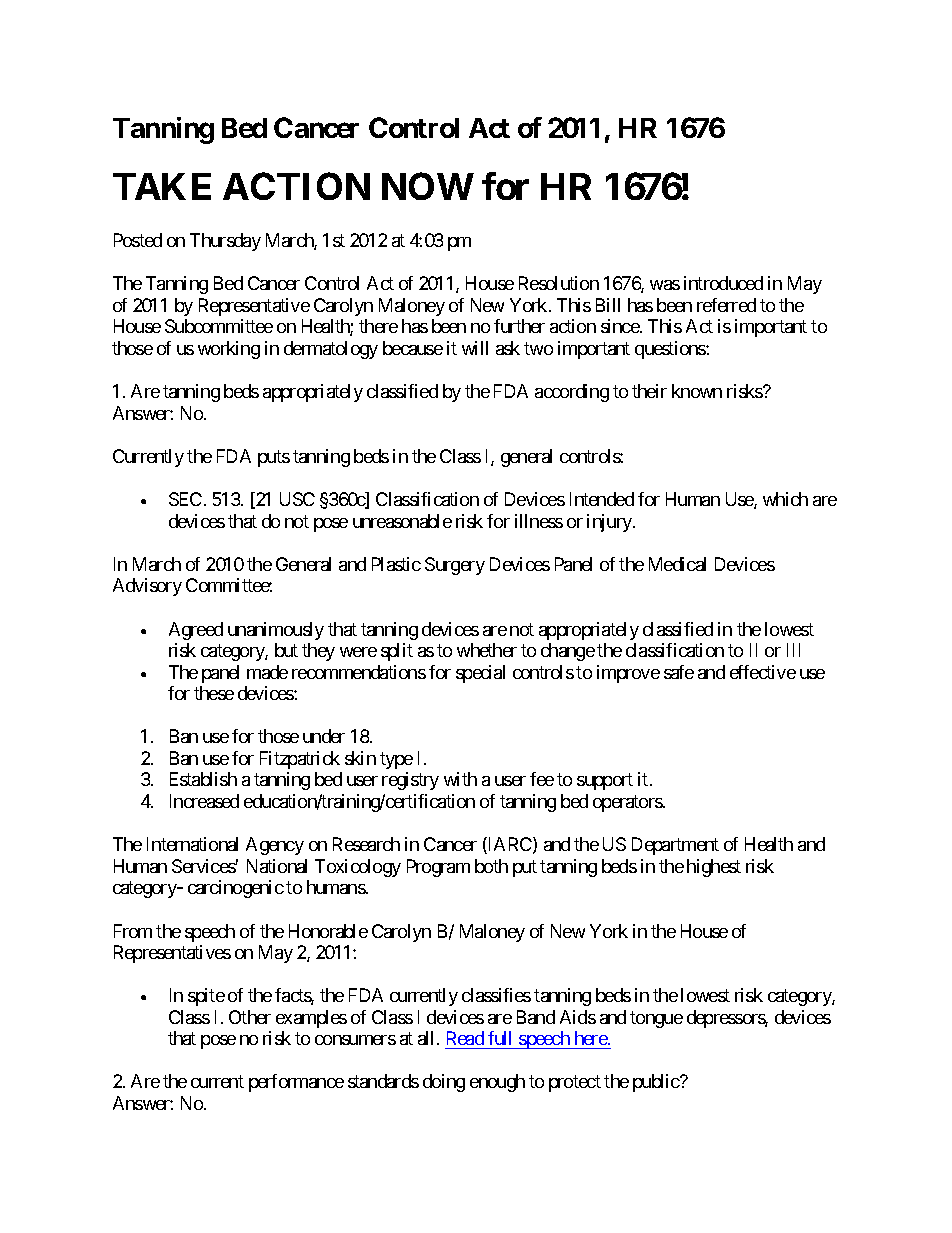 Image resolution: width=952 pixels, height=1233 pixels. I want to click on Read, so click(465, 1038).
